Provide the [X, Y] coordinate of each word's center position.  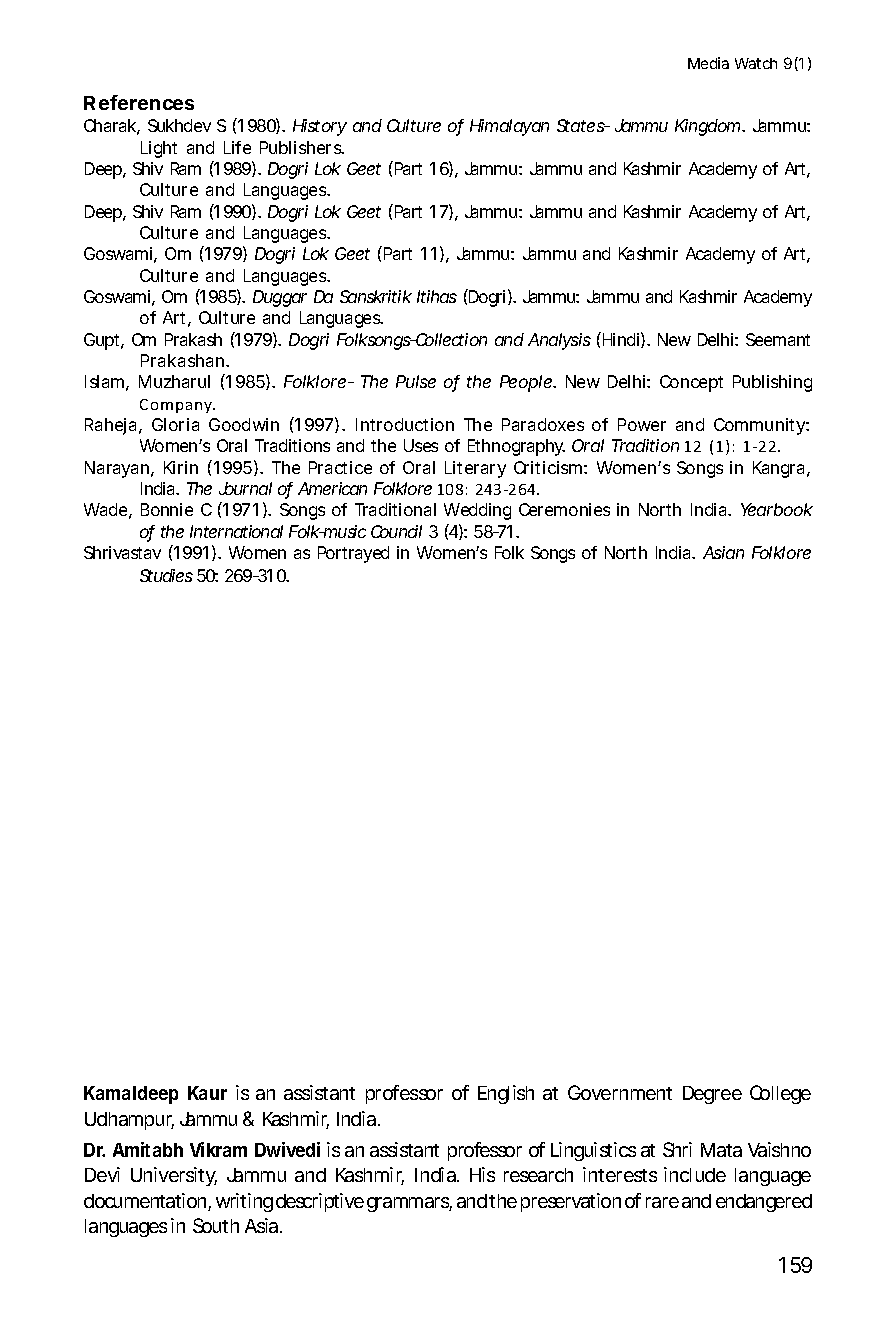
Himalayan [509, 127]
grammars [409, 1204]
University [174, 1176]
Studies [166, 575]
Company [177, 406]
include [695, 1174]
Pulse [416, 381]
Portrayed [353, 554]
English [506, 1094]
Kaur [207, 1093]
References [139, 102]
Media [708, 63]
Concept [691, 383]
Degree [712, 1095]
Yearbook [777, 509]
